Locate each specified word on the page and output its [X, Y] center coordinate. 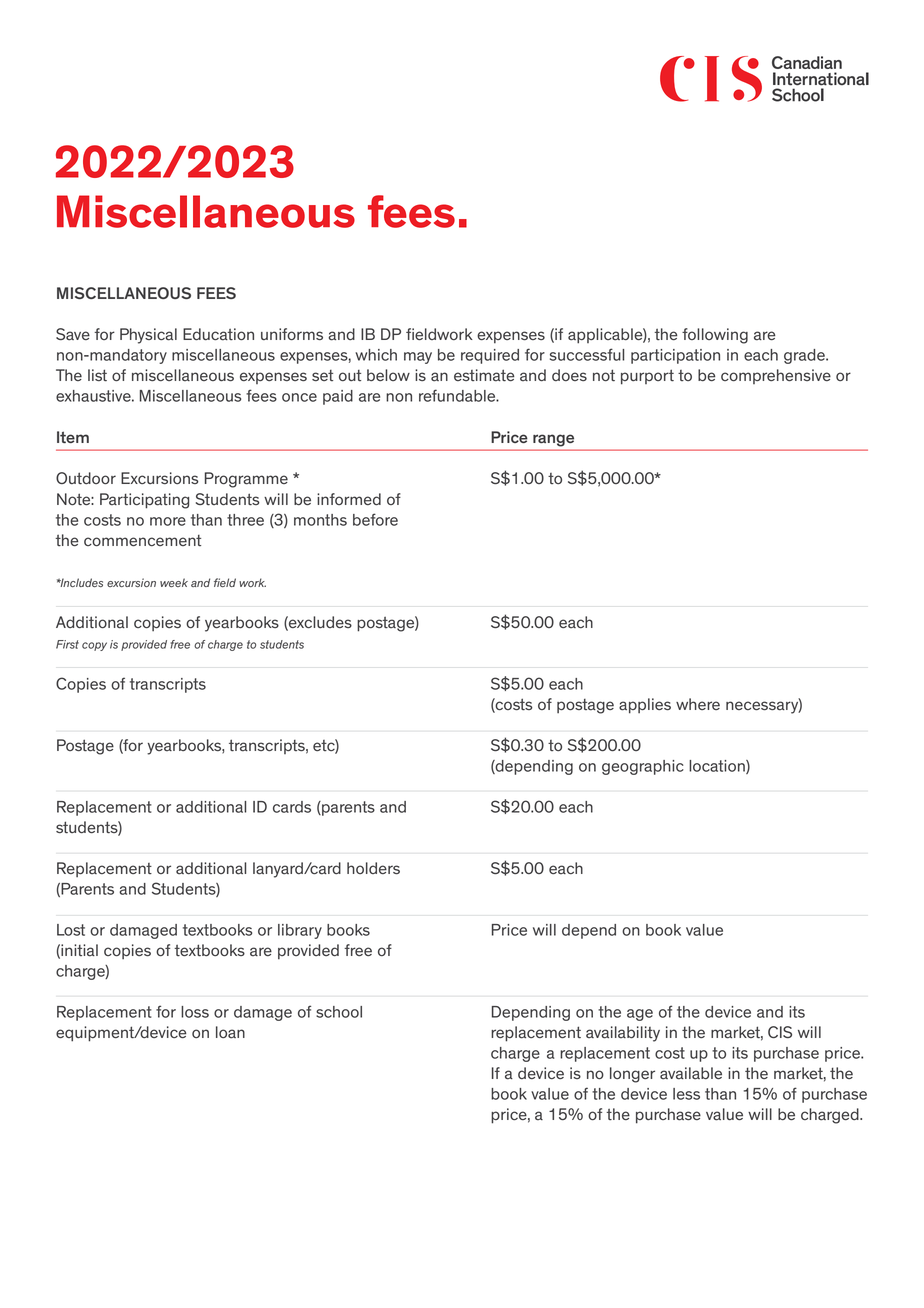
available [691, 1073]
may [418, 358]
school [339, 1012]
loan [230, 1032]
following [715, 336]
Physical [148, 336]
